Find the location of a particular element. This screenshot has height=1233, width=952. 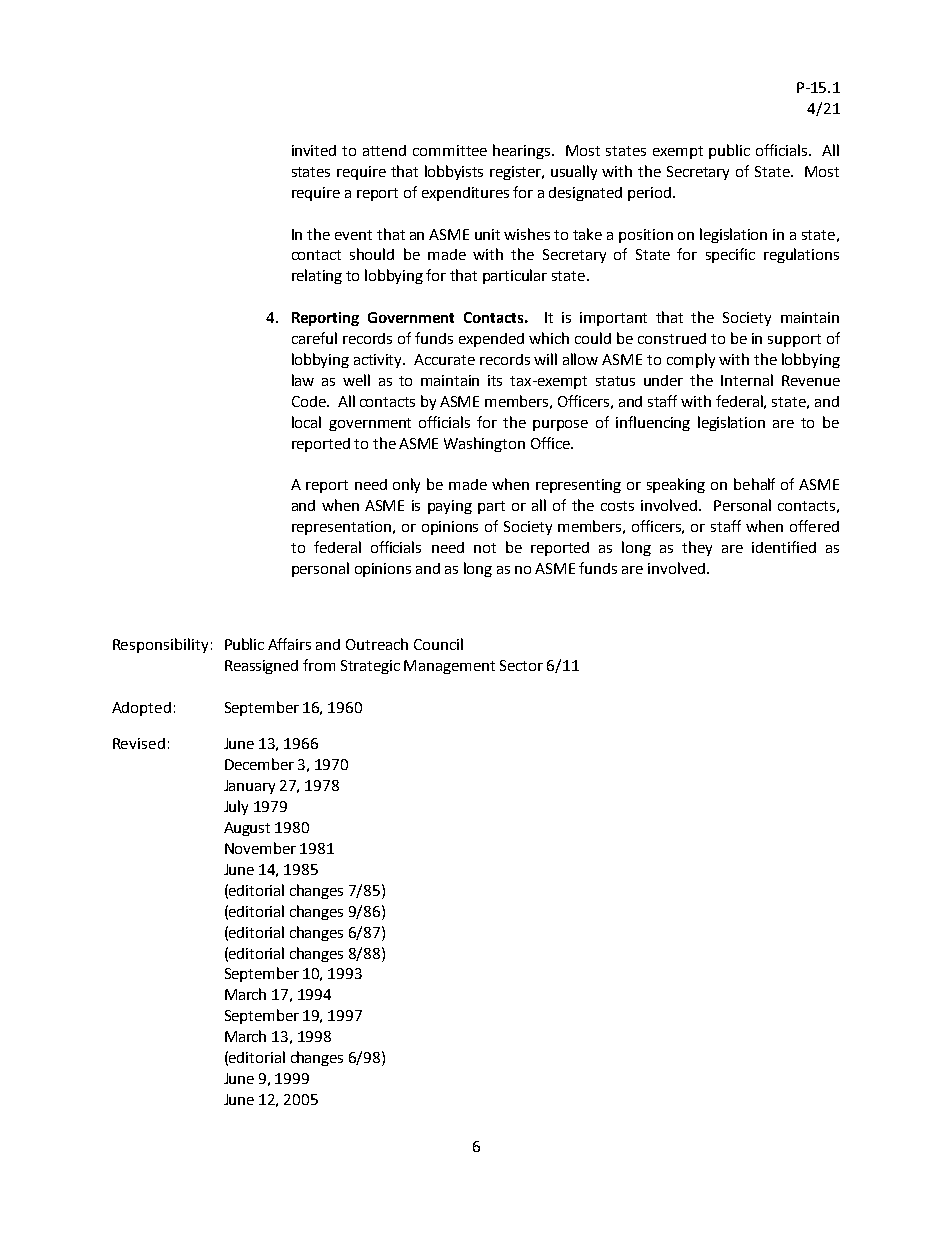

local is located at coordinates (306, 422).
